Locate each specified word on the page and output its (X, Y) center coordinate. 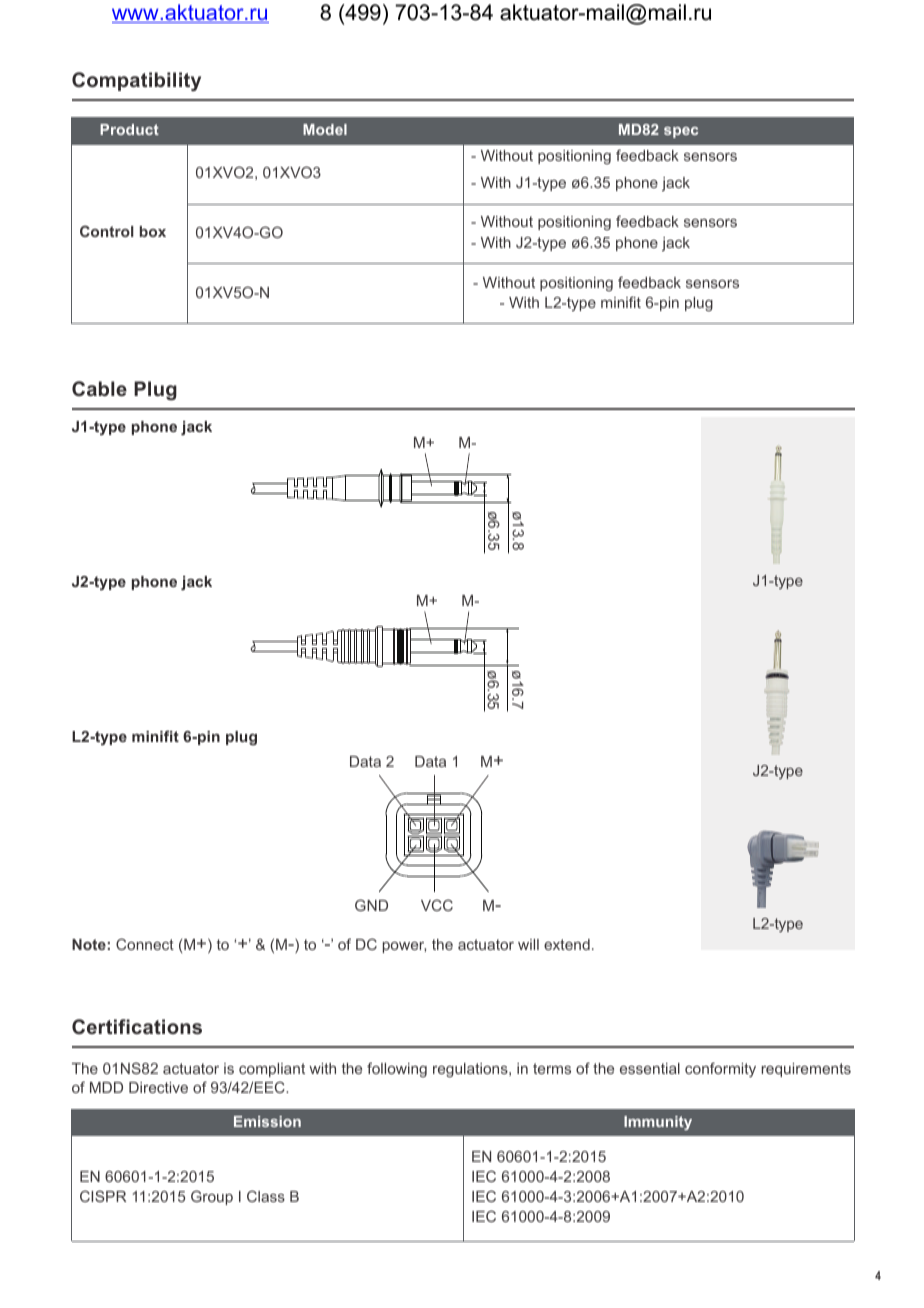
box (153, 231)
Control (107, 231)
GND (371, 905)
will (528, 944)
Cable (99, 388)
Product (129, 129)
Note (89, 944)
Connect (145, 944)
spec (681, 132)
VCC (437, 905)
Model (325, 129)
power (404, 947)
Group (212, 1197)
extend (567, 944)
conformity (720, 1069)
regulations (471, 1070)
